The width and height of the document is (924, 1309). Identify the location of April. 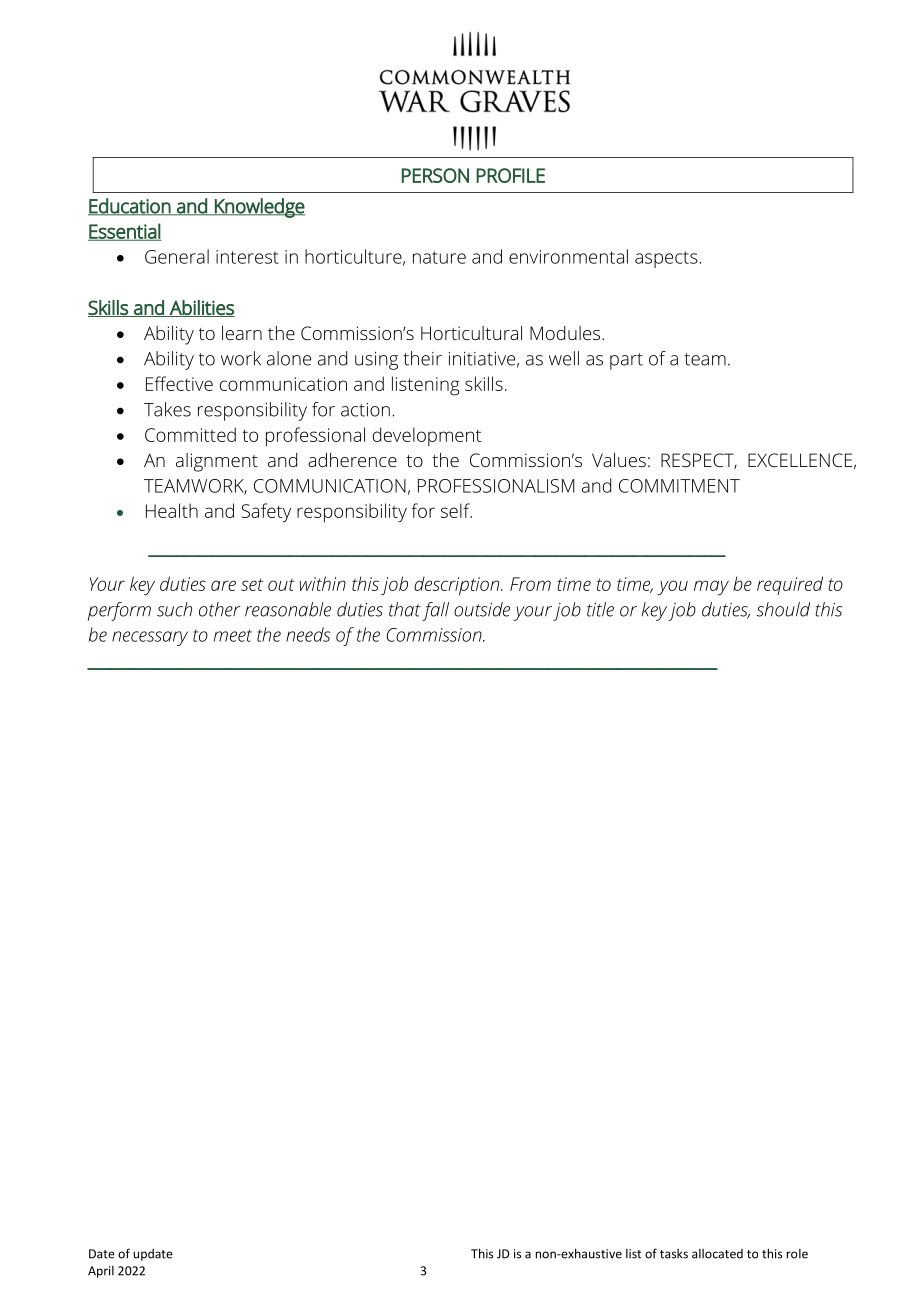
(101, 1272).
